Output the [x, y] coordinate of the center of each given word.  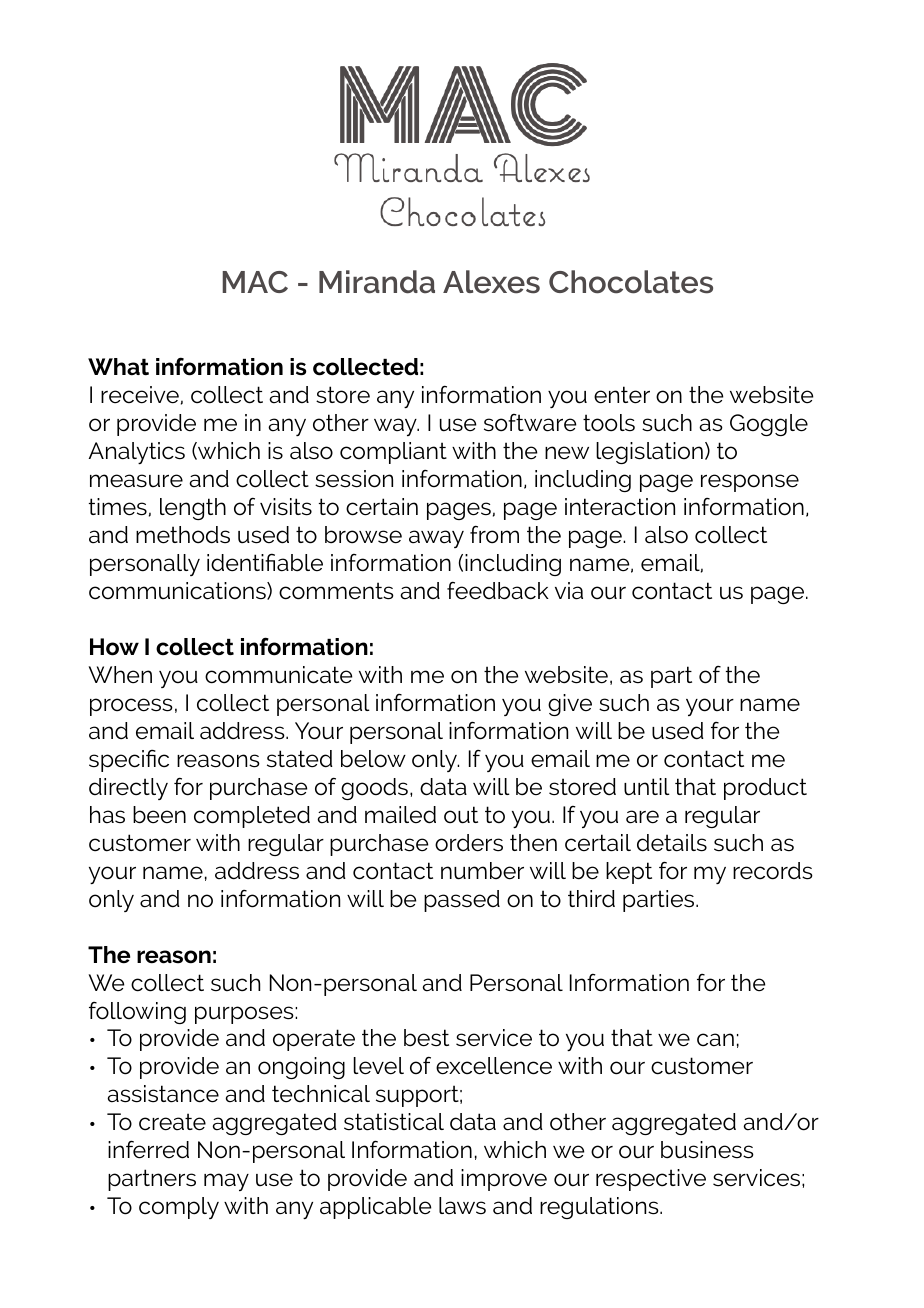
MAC [255, 282]
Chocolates [631, 282]
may [226, 1182]
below [373, 759]
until [647, 787]
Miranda [377, 282]
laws [462, 1206]
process [131, 707]
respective [651, 1180]
